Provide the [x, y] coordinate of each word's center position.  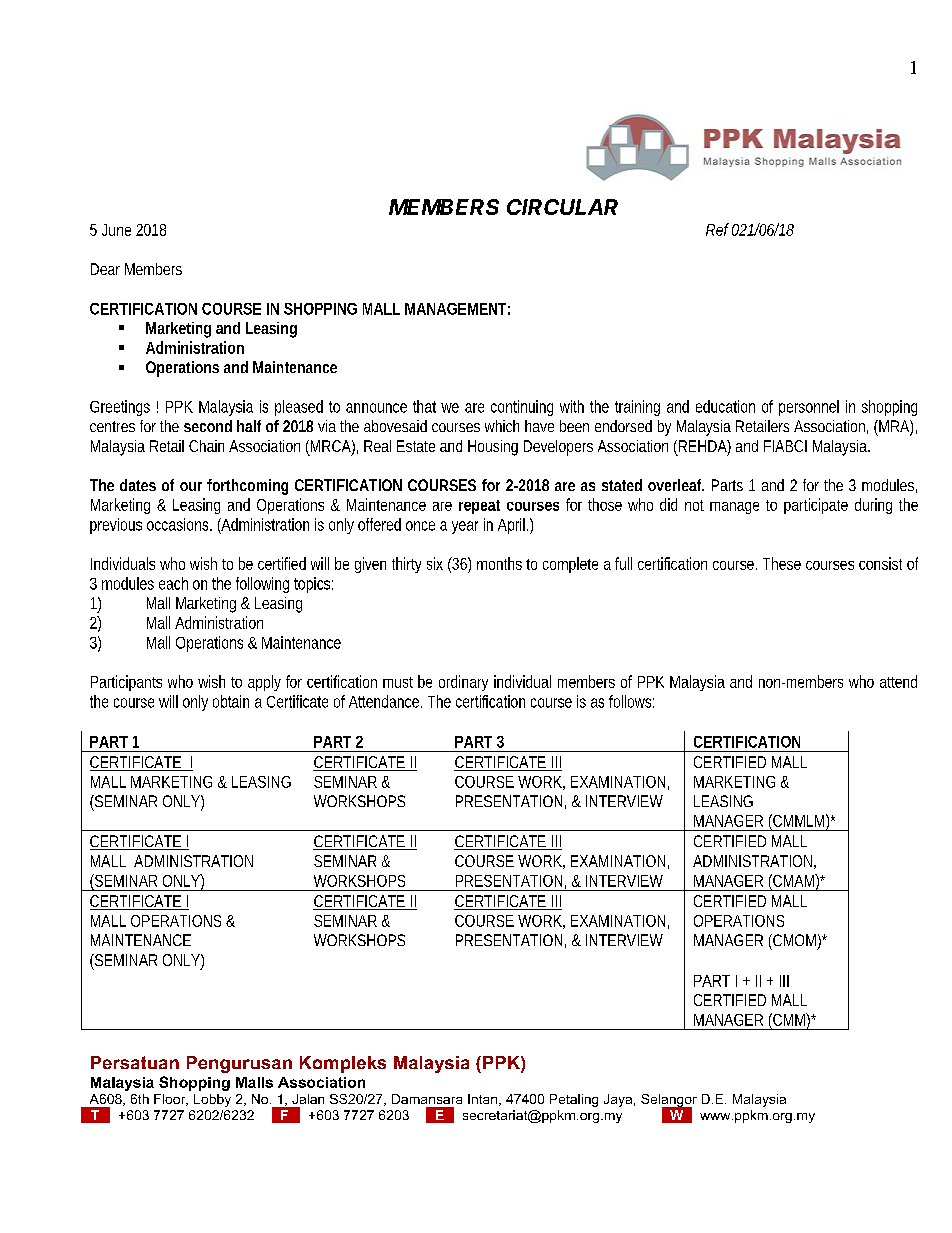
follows [630, 701]
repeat [479, 507]
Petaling [574, 1100]
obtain [231, 701]
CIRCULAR [562, 207]
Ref [717, 229]
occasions [177, 524]
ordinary [463, 683]
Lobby [212, 1100]
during [873, 506]
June [116, 230]
